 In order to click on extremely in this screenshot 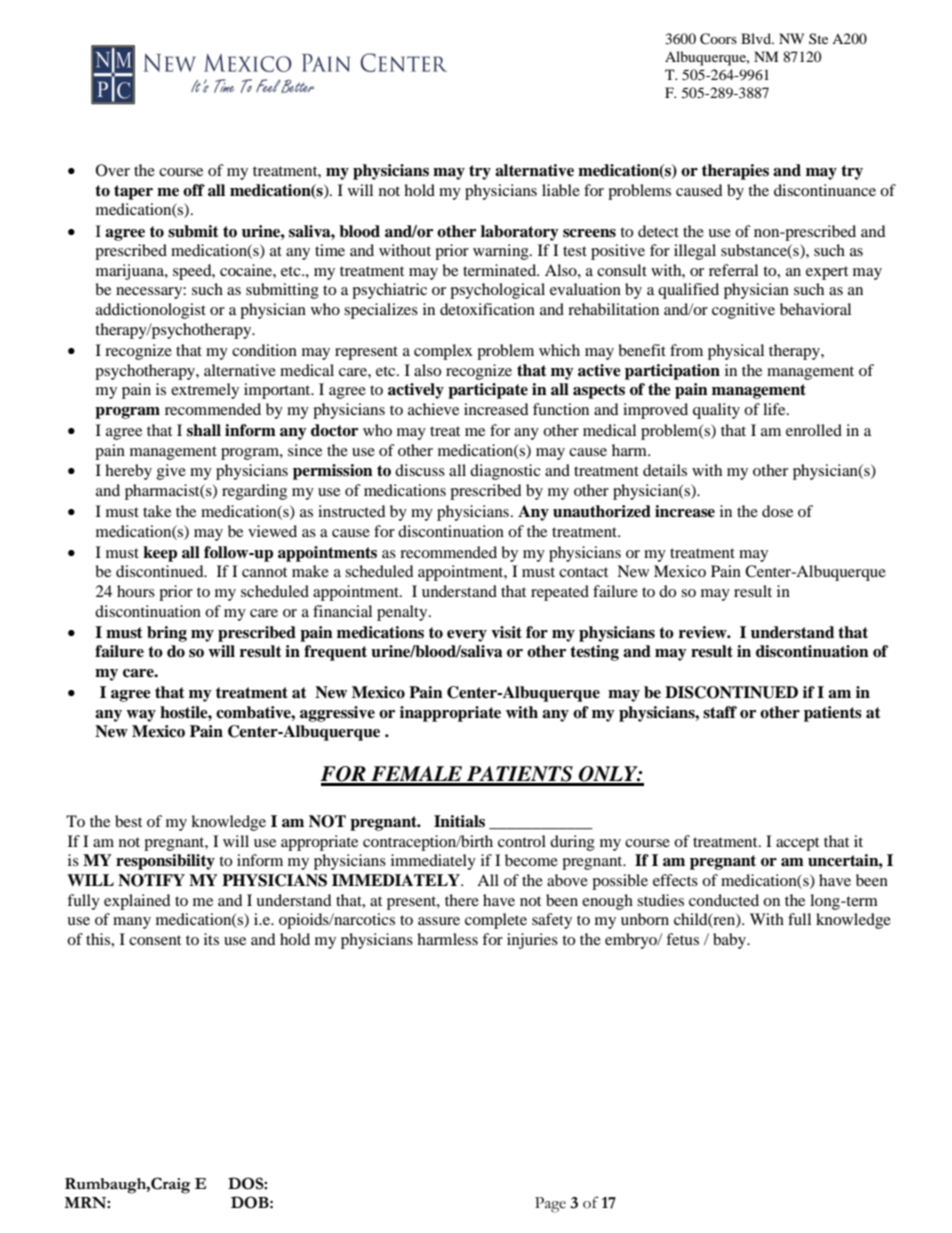, I will do `click(205, 391)`.
